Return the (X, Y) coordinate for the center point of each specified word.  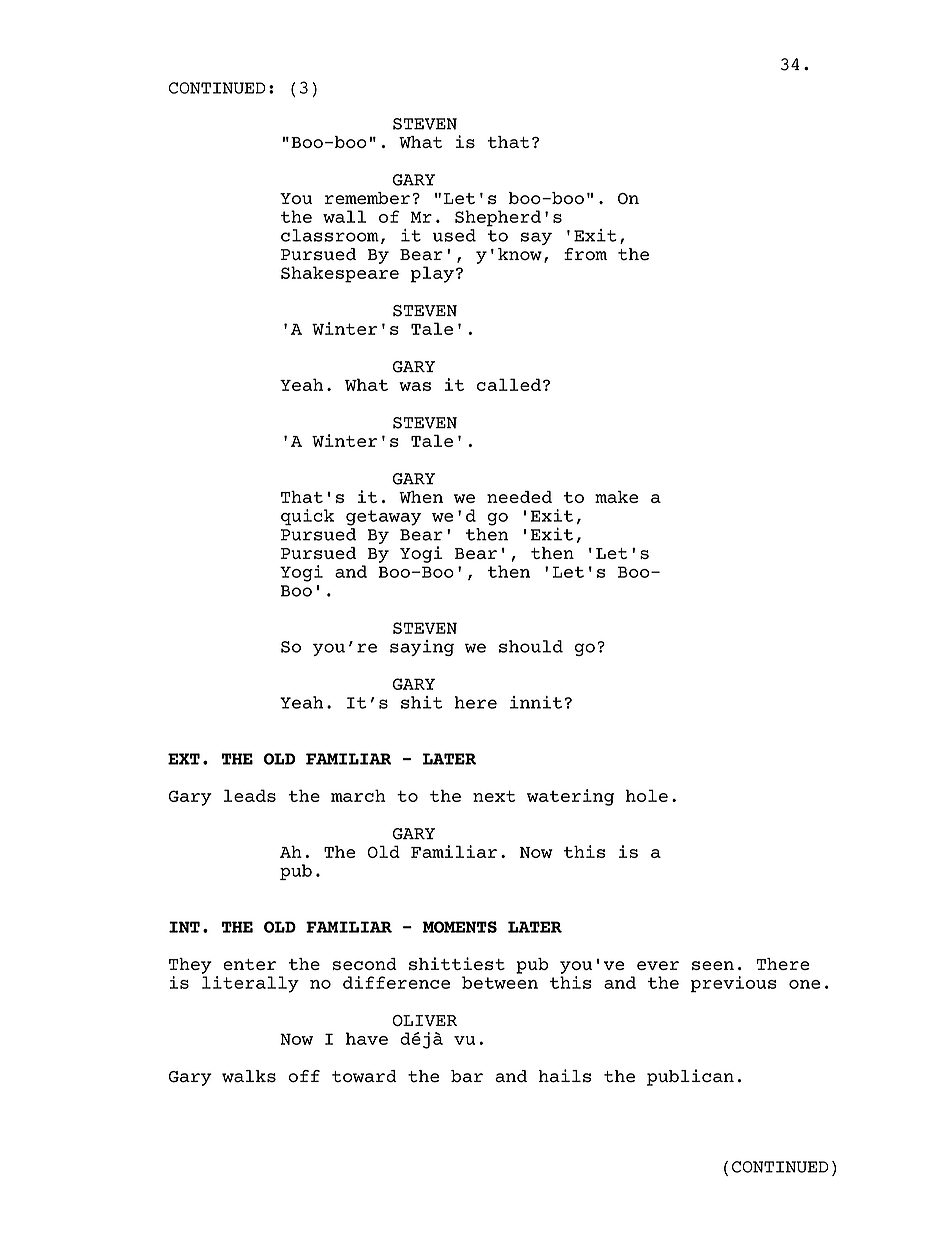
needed (519, 497)
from (585, 254)
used (454, 235)
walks (249, 1076)
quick (307, 517)
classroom (330, 235)
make (616, 497)
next (494, 796)
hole (647, 795)
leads (250, 795)
